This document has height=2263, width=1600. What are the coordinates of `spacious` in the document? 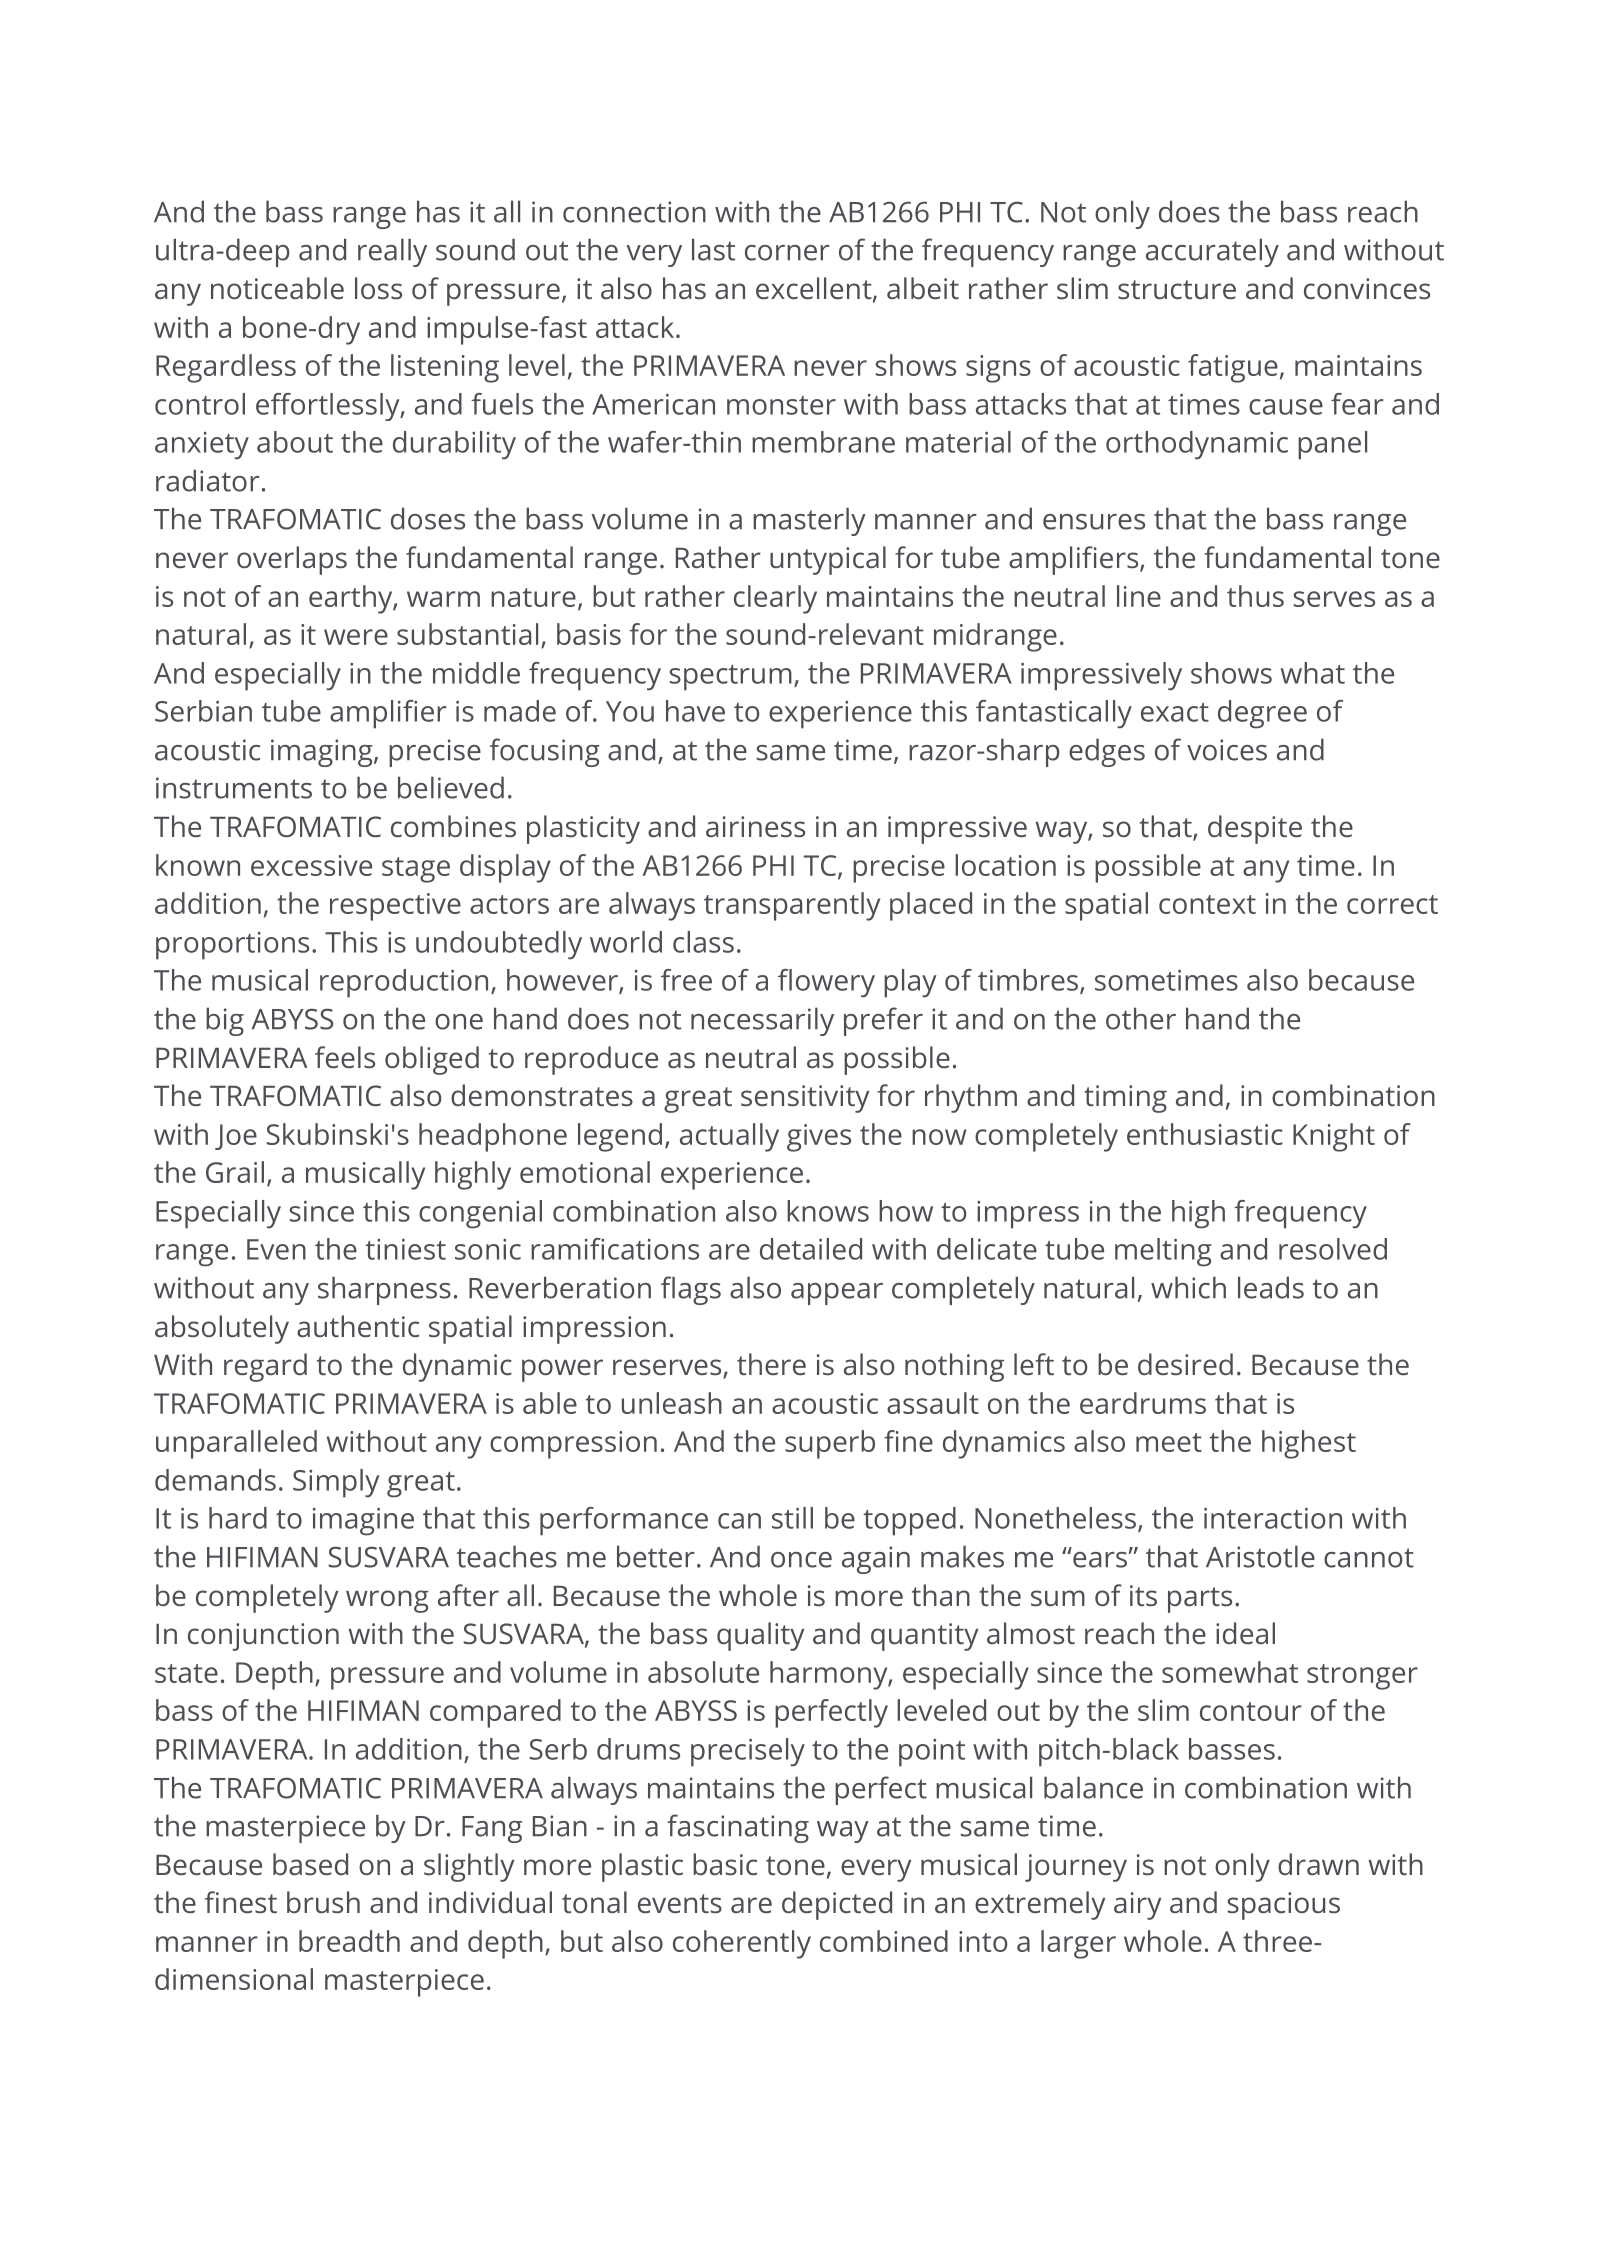 It's located at (1284, 1906).
